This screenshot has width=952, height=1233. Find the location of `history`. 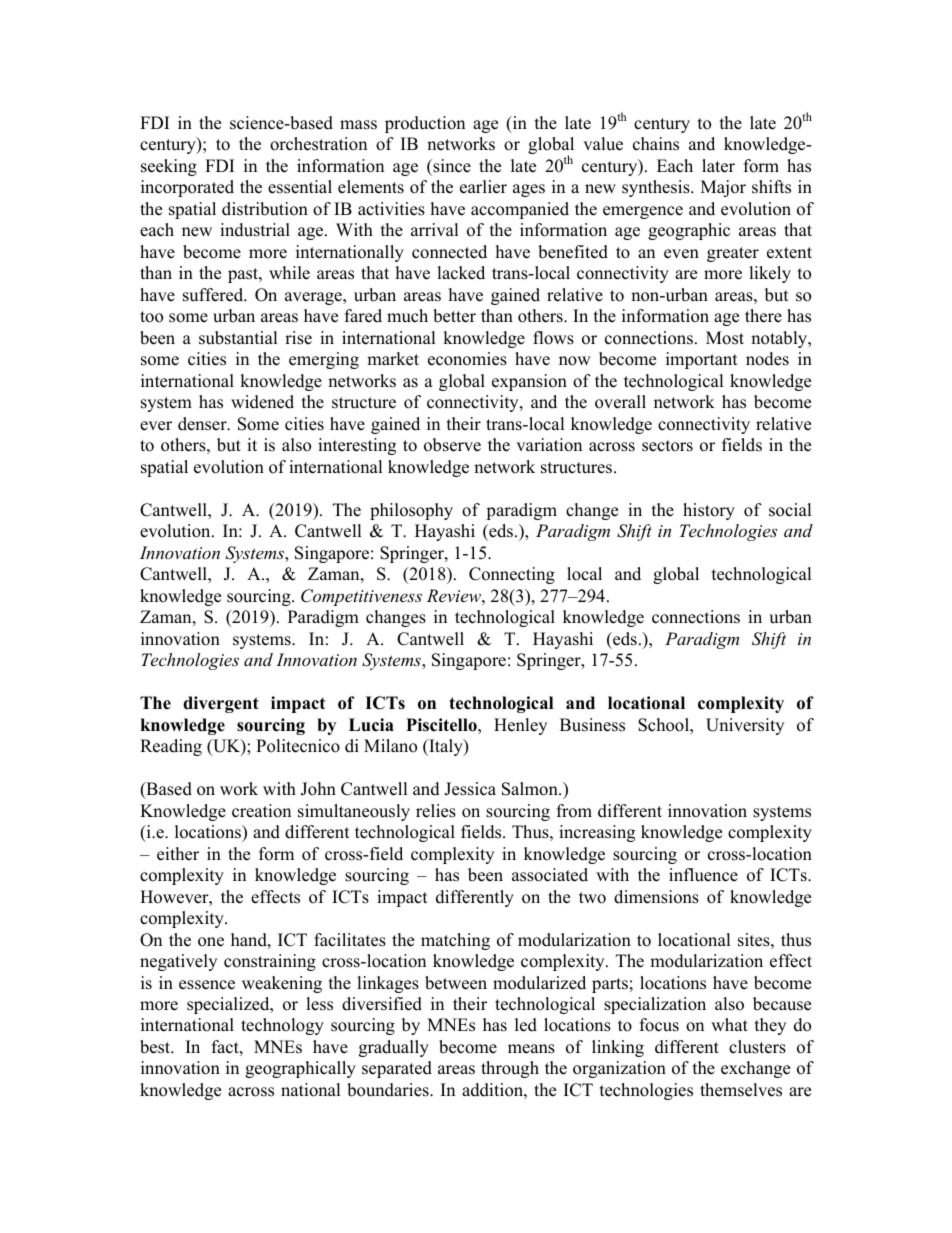

history is located at coordinates (709, 511).
